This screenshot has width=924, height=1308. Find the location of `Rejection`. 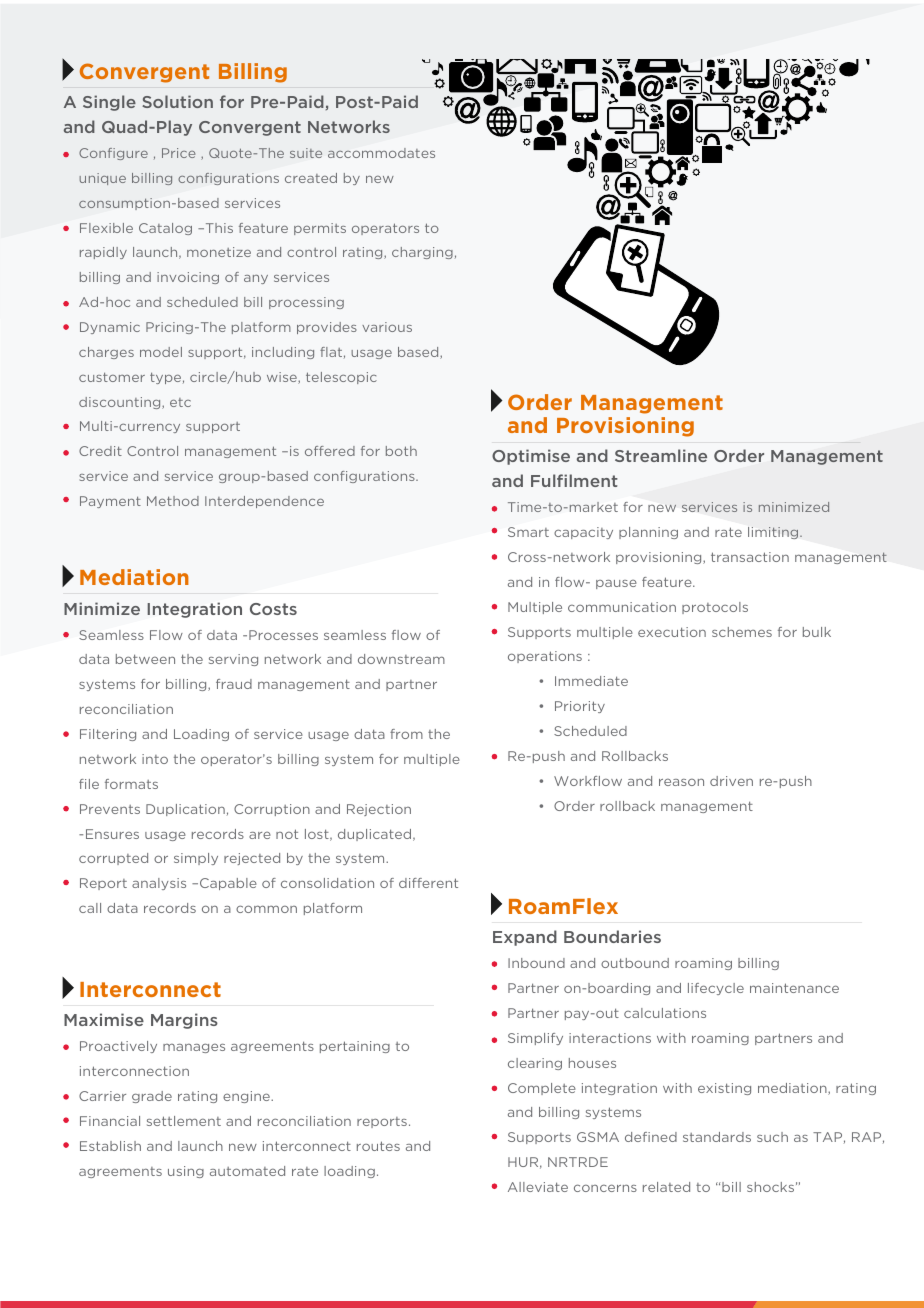

Rejection is located at coordinates (379, 810).
